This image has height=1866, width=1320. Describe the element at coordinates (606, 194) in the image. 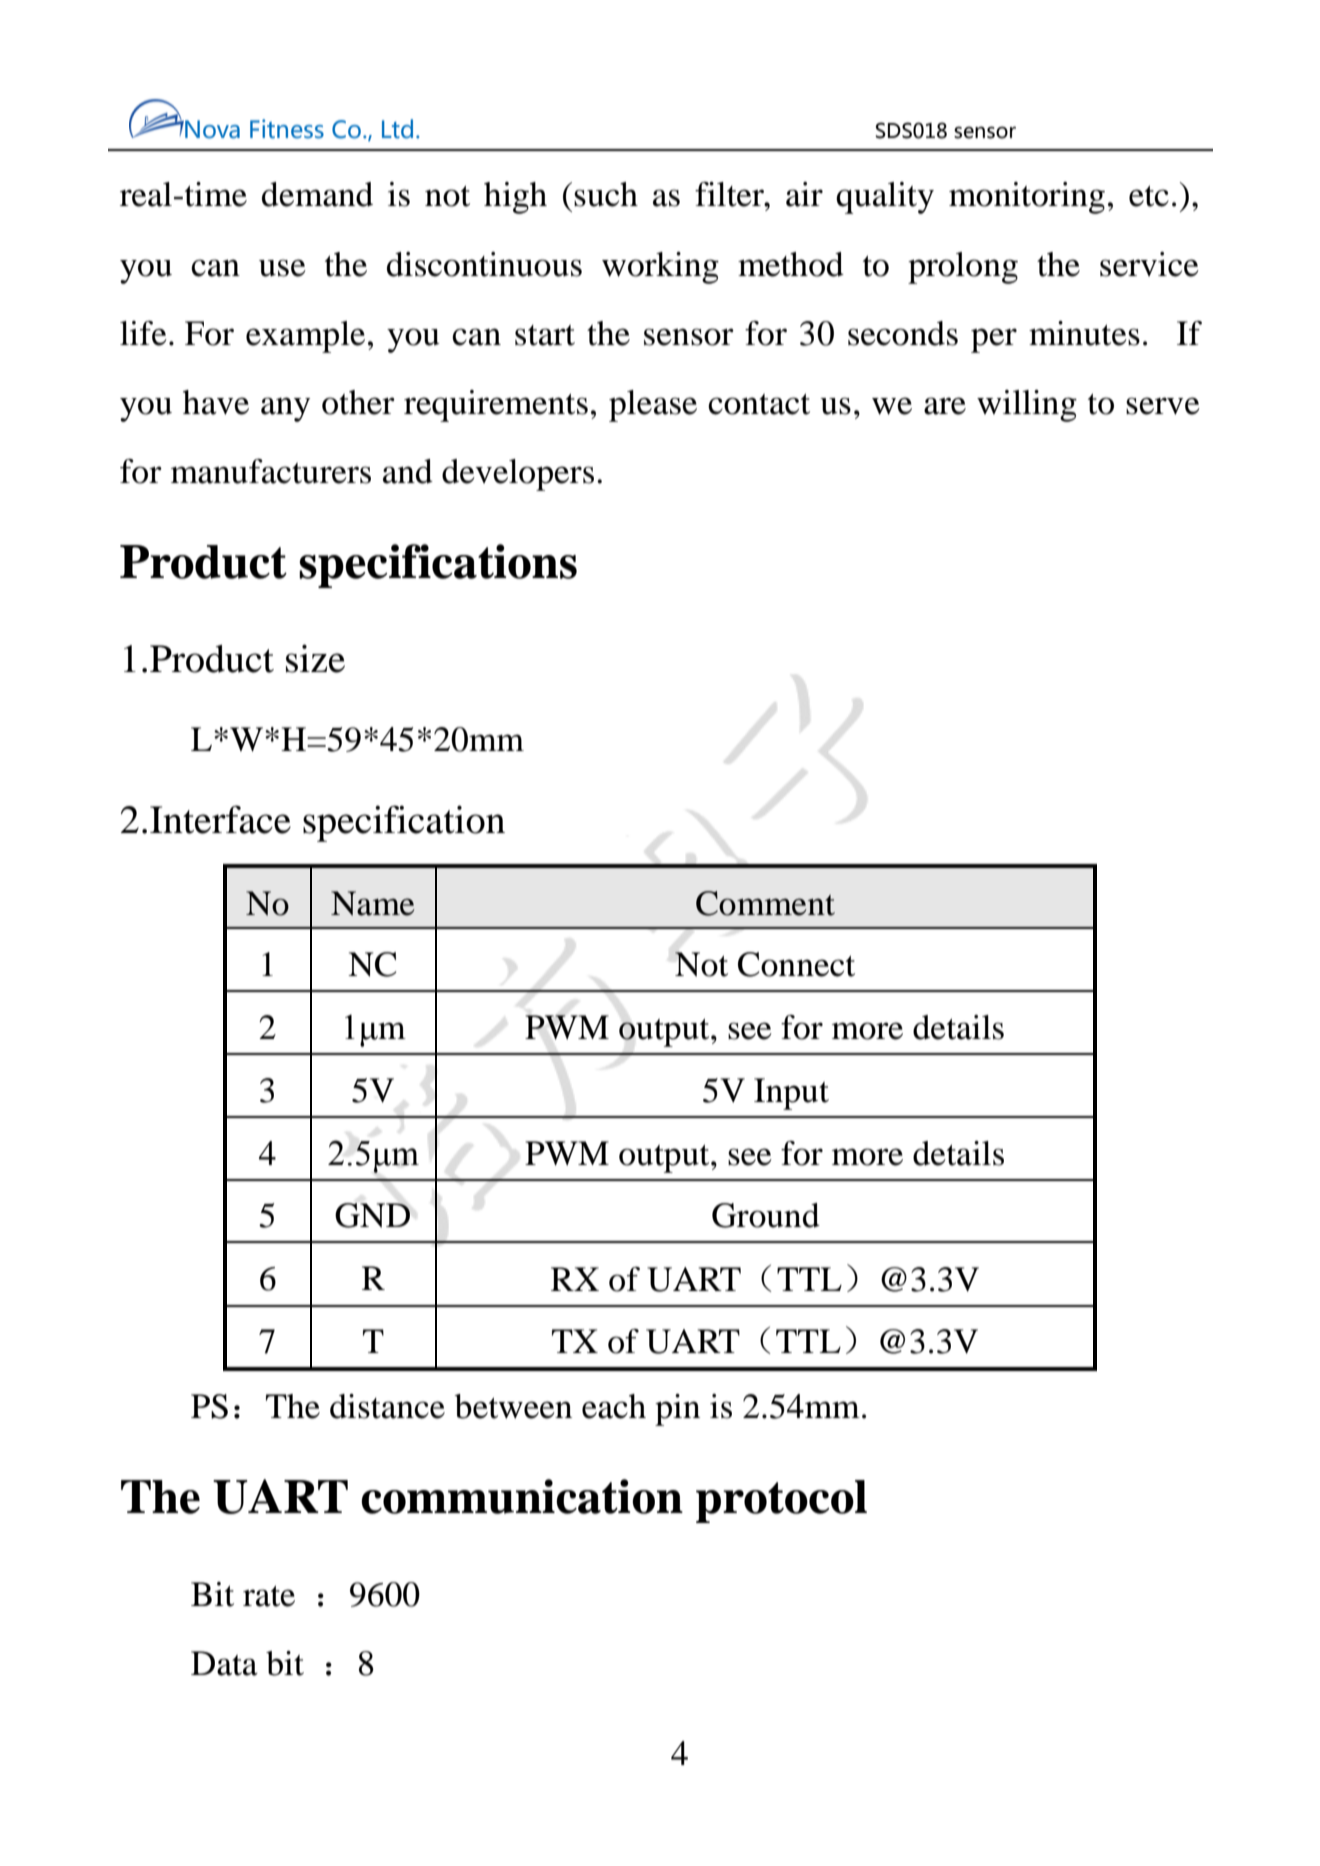

I see `such` at that location.
